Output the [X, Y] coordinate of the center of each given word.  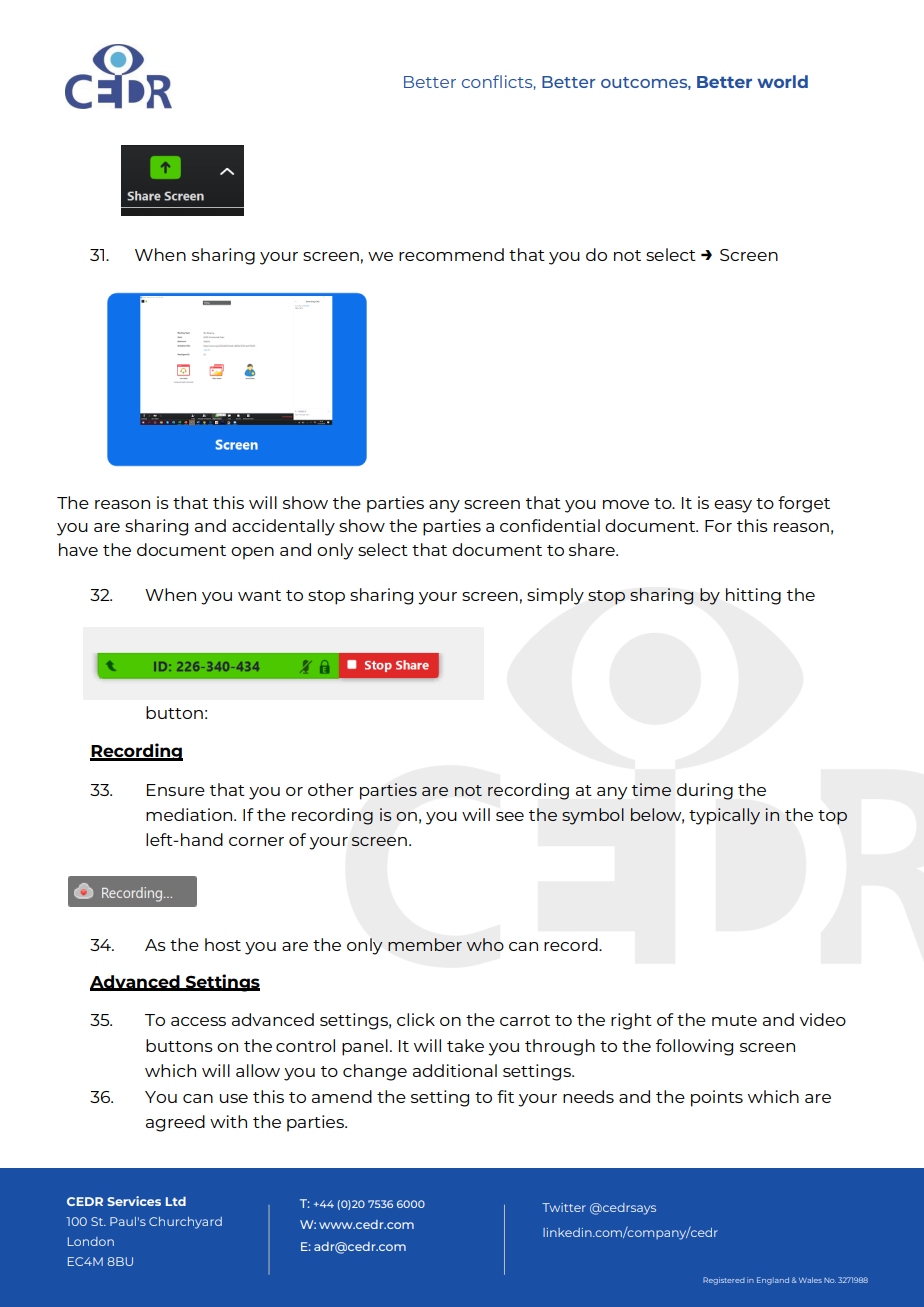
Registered [724, 1281]
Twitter [564, 1207]
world [782, 81]
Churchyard [185, 1223]
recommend [451, 254]
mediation [190, 814]
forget [804, 504]
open [252, 553]
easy [733, 506]
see [510, 816]
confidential [550, 525]
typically [724, 816]
